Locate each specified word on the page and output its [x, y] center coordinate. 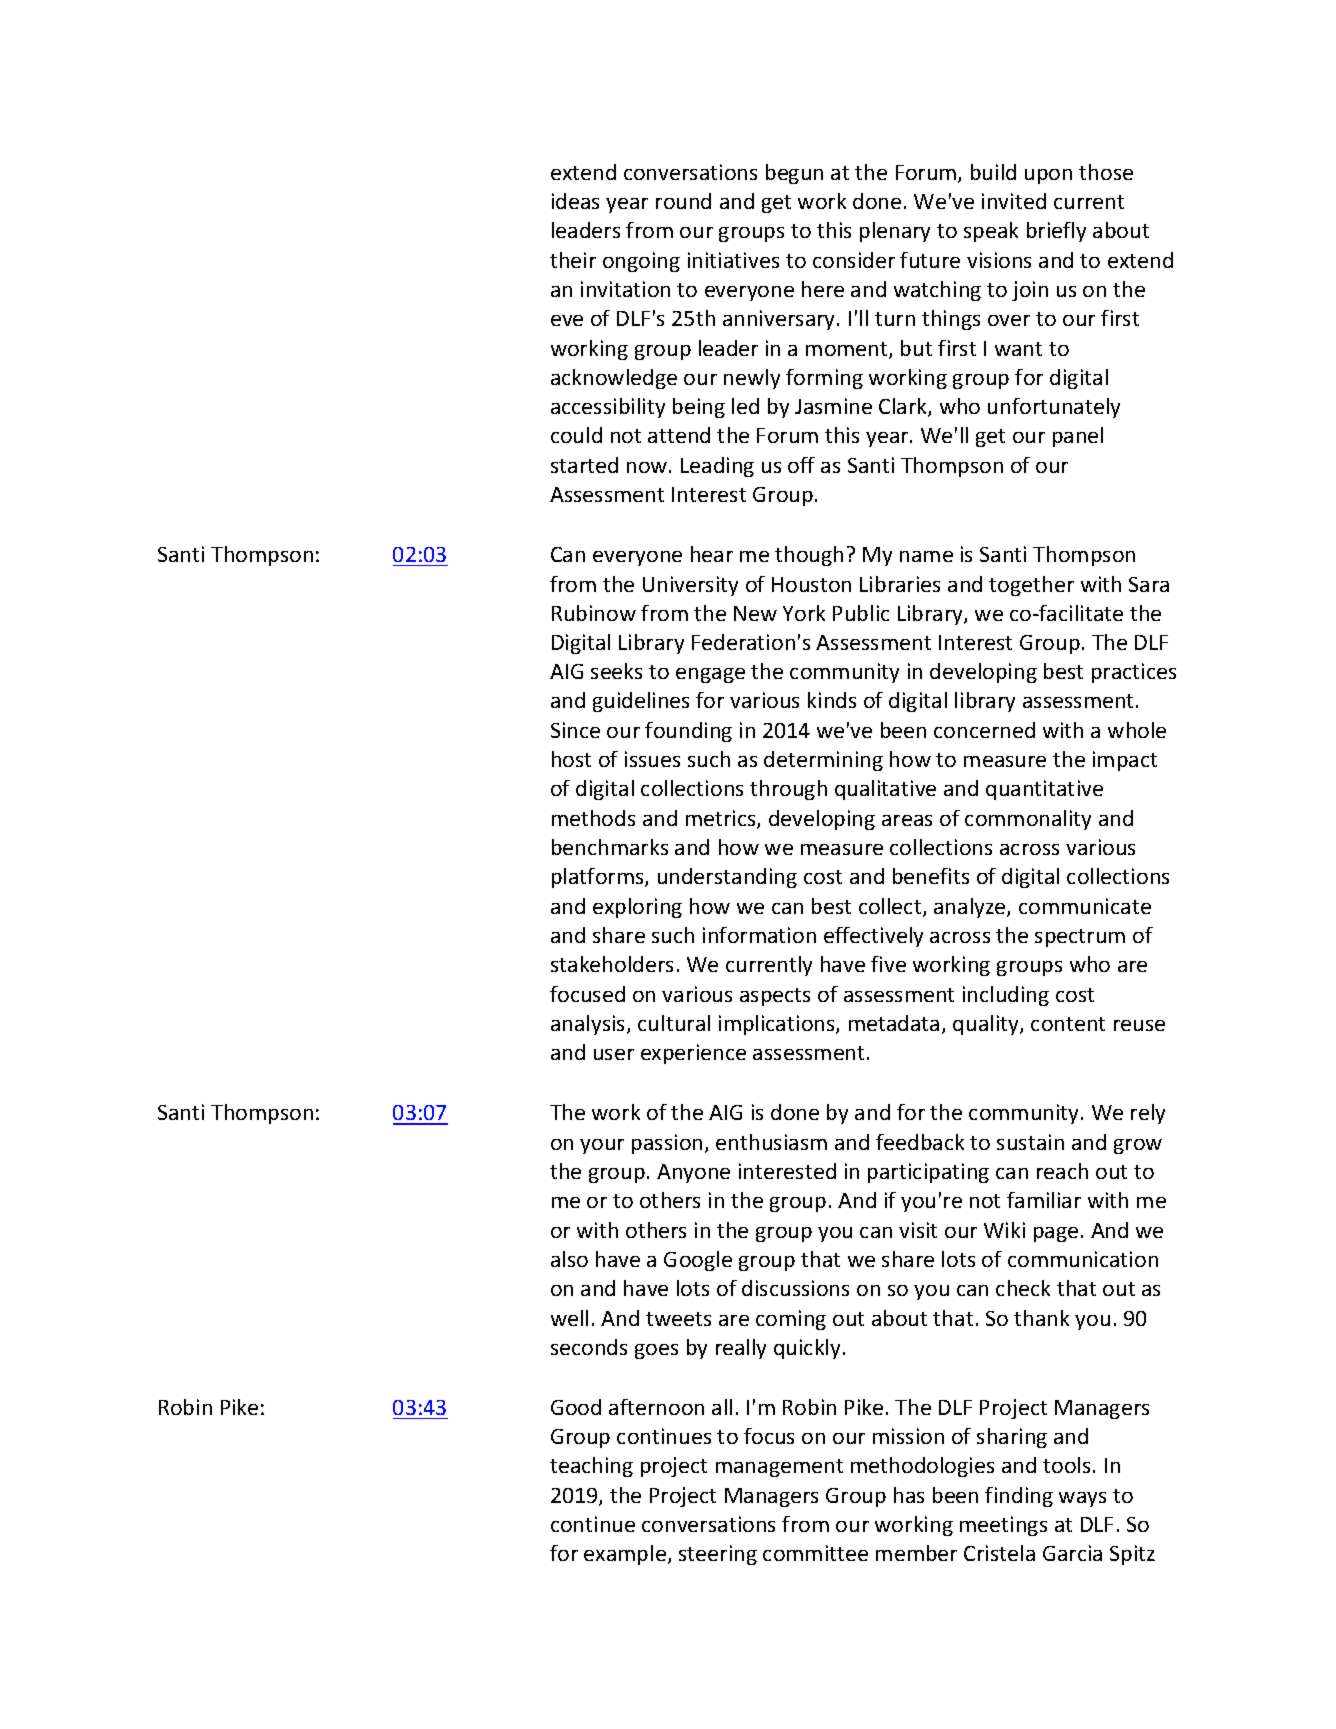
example [625, 1555]
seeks [616, 671]
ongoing [641, 262]
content [1068, 1024]
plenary [895, 232]
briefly [1056, 232]
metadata [894, 1023]
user [614, 1054]
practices [1134, 673]
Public [861, 613]
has [909, 1495]
